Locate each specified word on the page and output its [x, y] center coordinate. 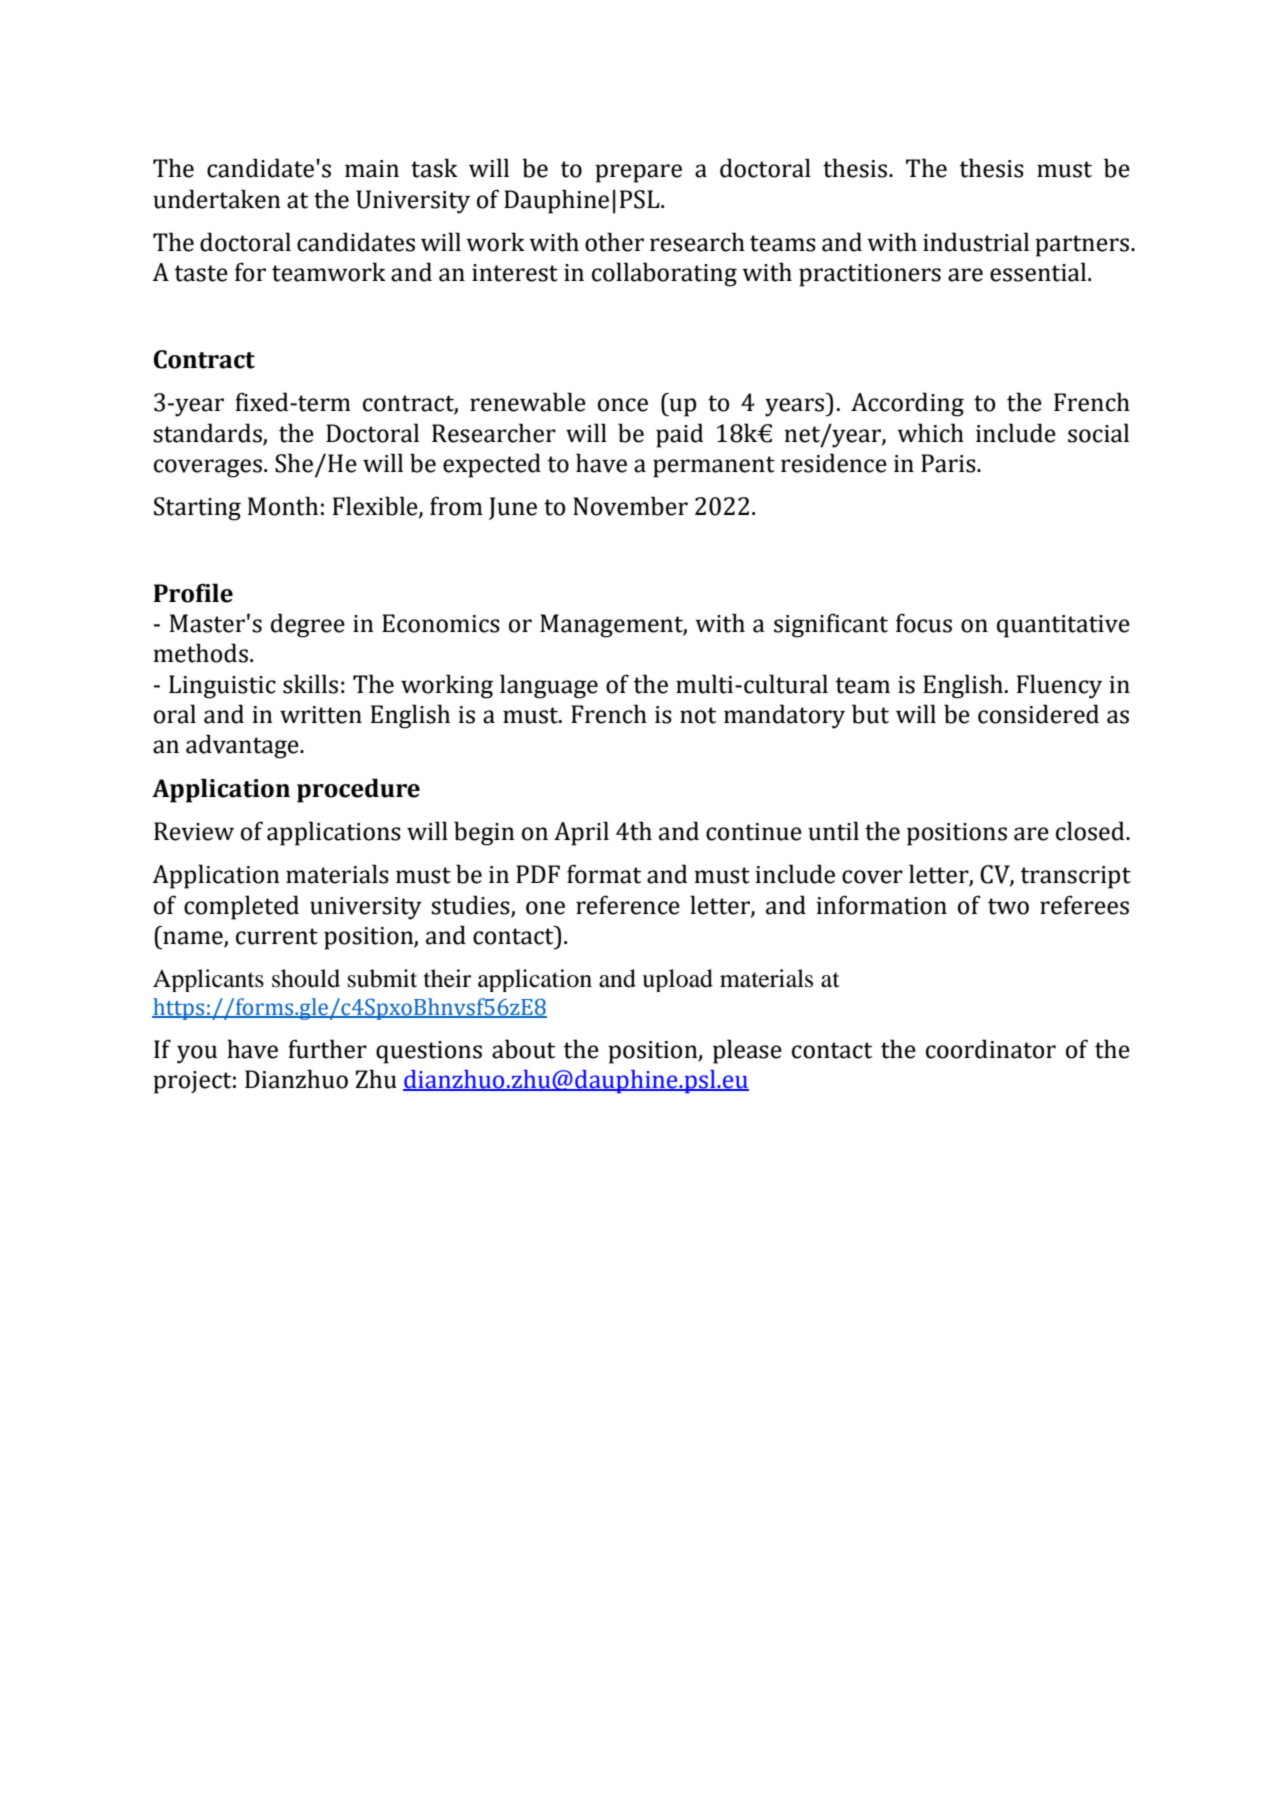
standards [207, 433]
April [581, 833]
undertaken [217, 199]
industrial [976, 242]
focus [924, 623]
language [549, 686]
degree [308, 625]
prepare [638, 173]
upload [677, 980]
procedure [358, 790]
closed [1091, 831]
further [327, 1049]
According [907, 404]
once [623, 405]
